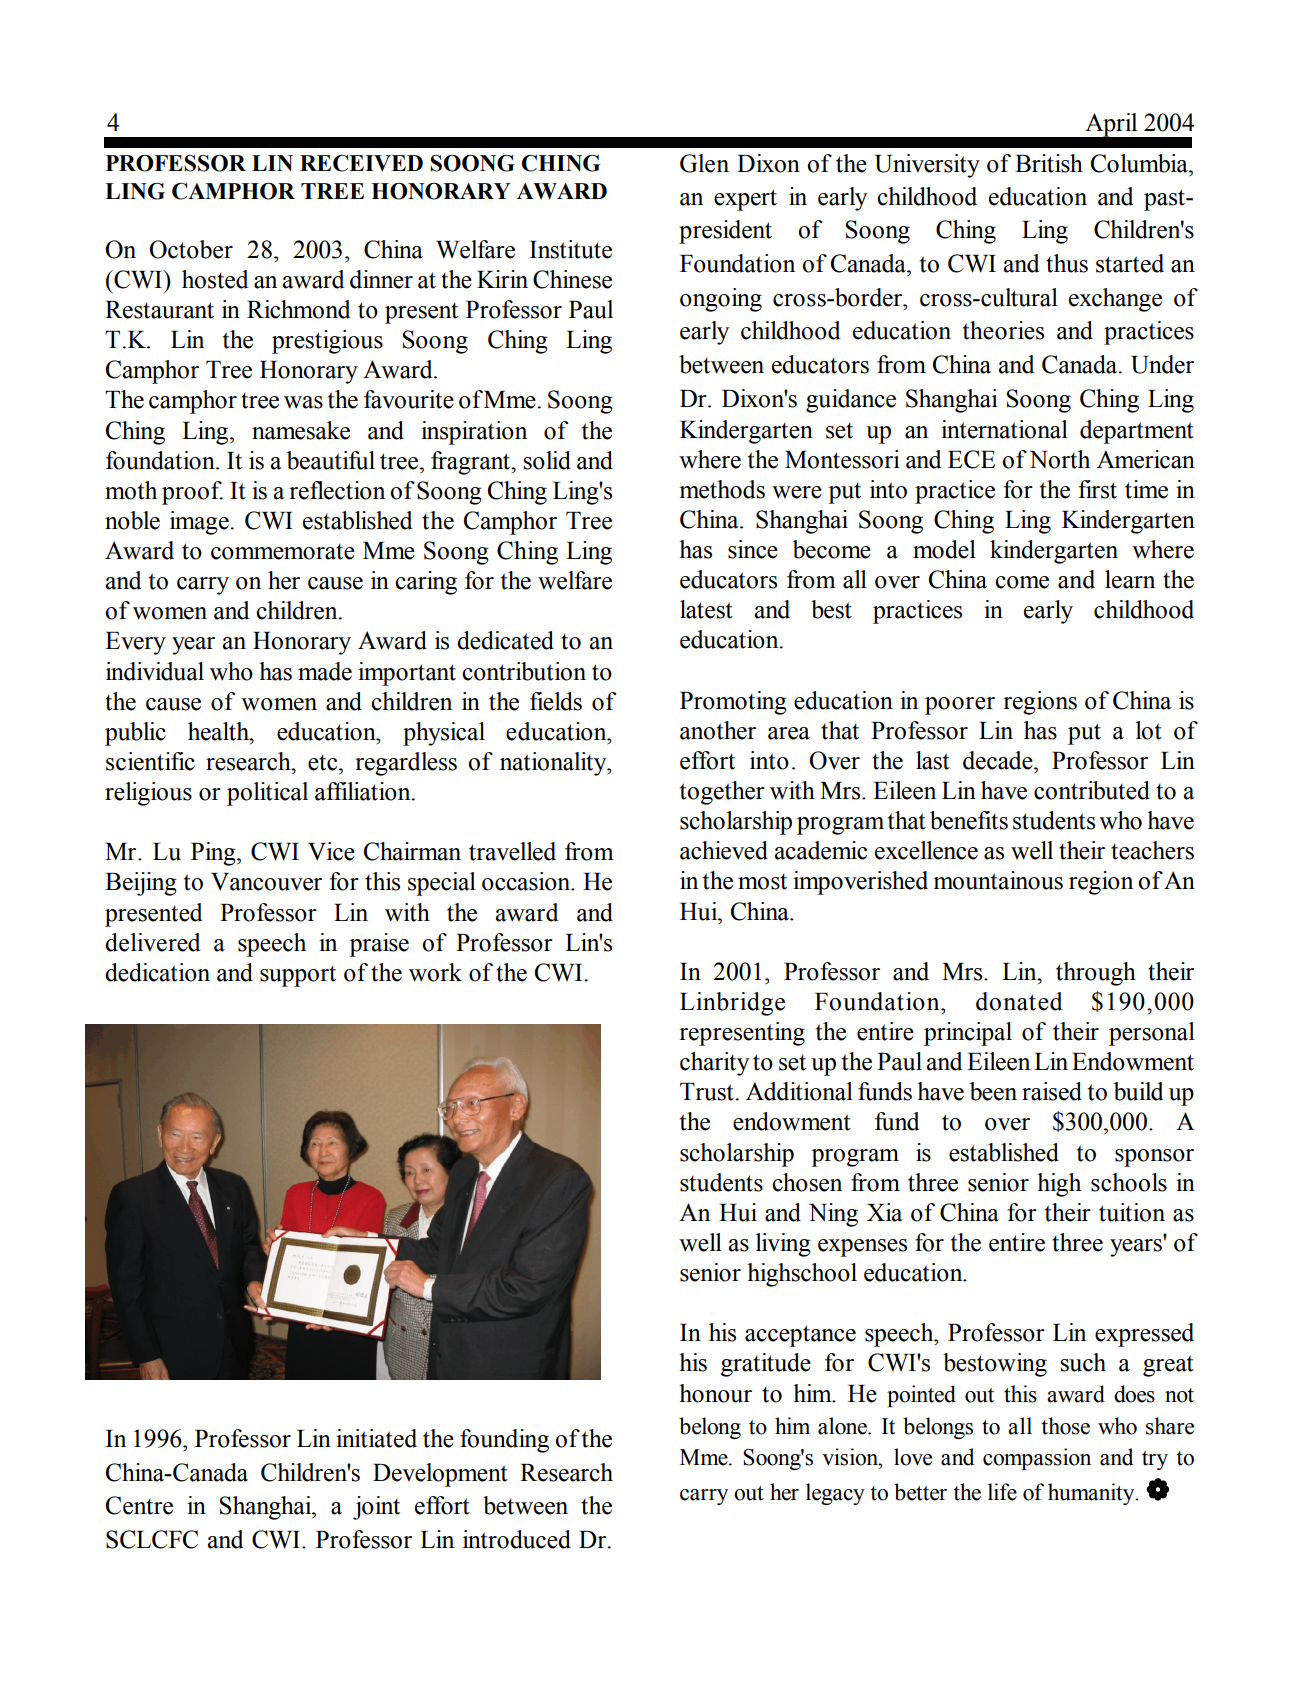  What do you see at coordinates (1002, 1492) in the document?
I see `life` at bounding box center [1002, 1492].
